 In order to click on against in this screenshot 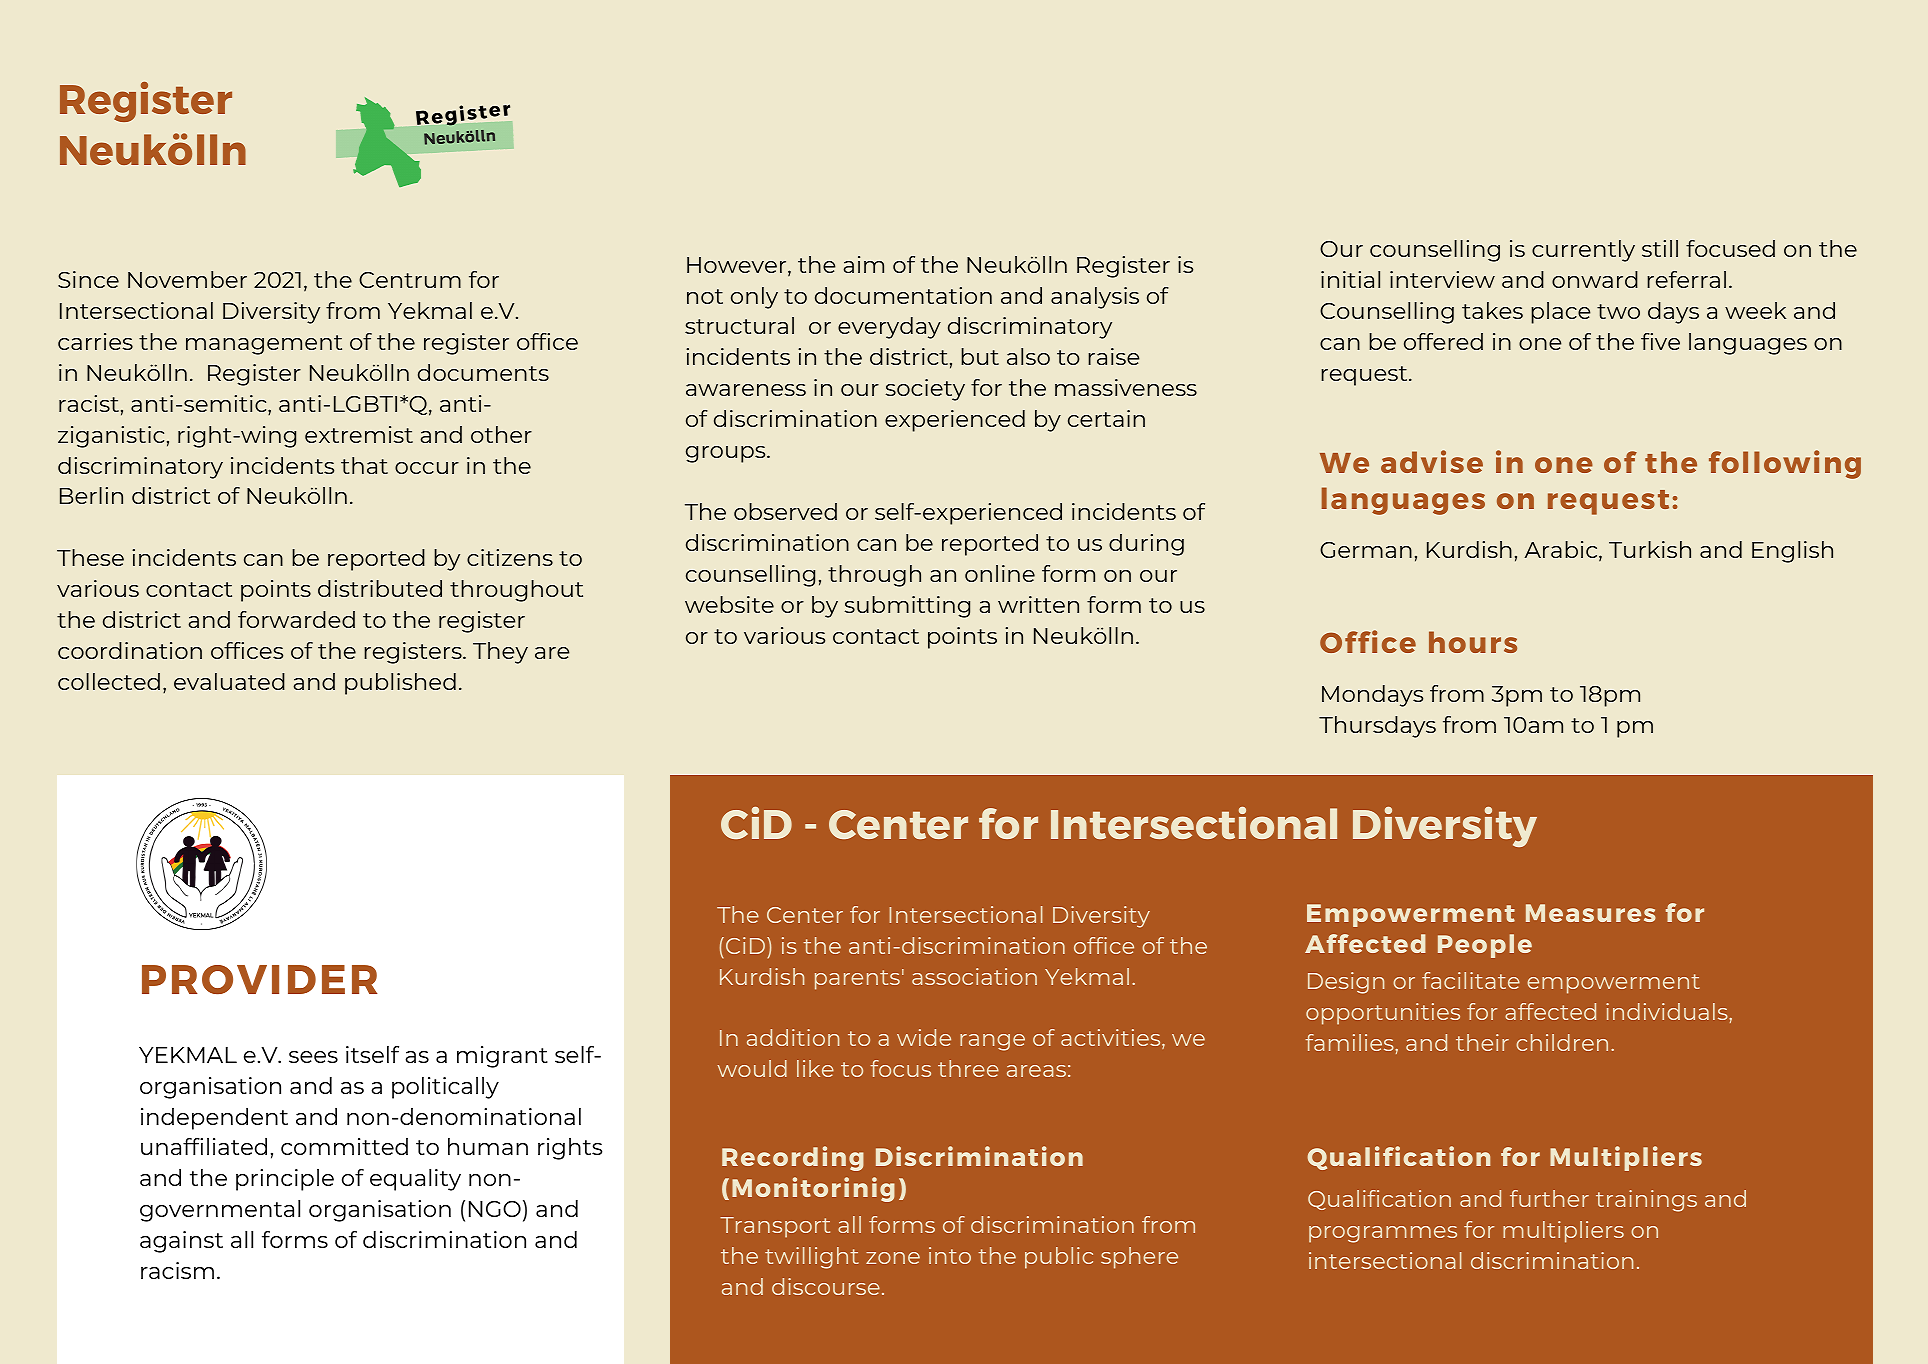, I will do `click(181, 1242)`.
